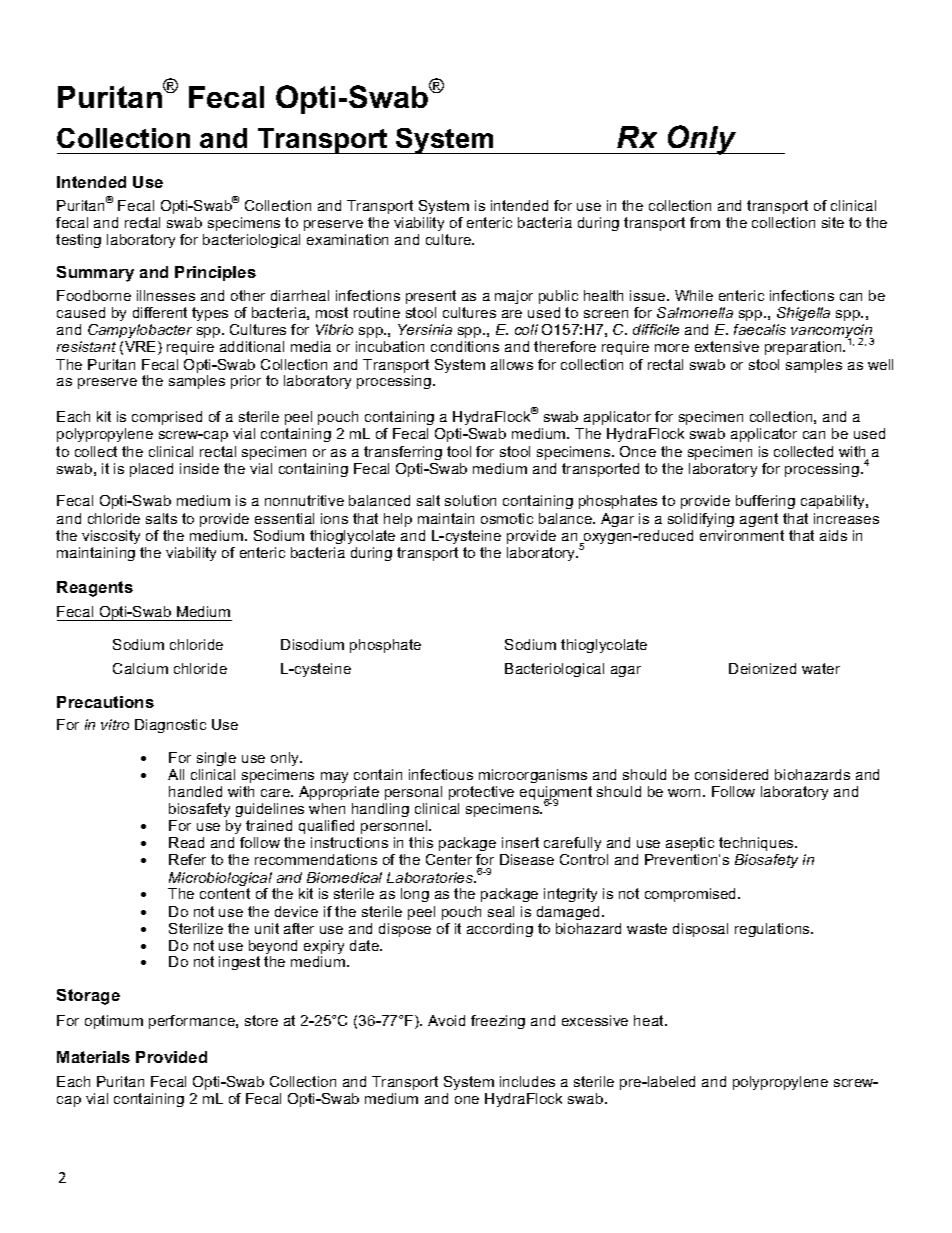 This screenshot has height=1233, width=952. I want to click on infectious, so click(441, 774).
